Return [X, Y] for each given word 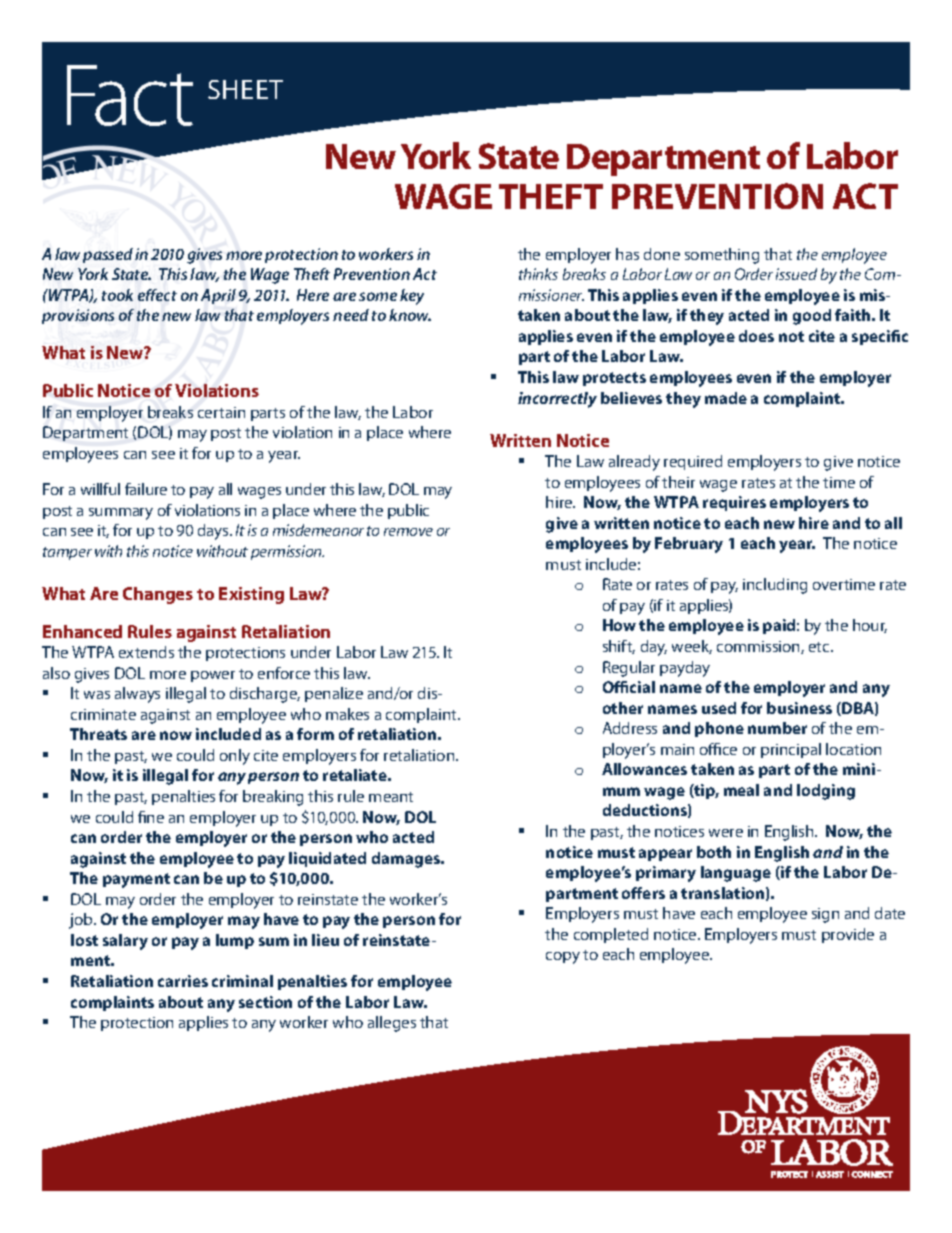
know [410, 315]
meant [391, 797]
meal [741, 790]
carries [183, 981]
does [756, 336]
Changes [158, 595]
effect [157, 295]
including [775, 586]
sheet [245, 89]
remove [408, 532]
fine [151, 817]
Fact [130, 95]
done [662, 254]
